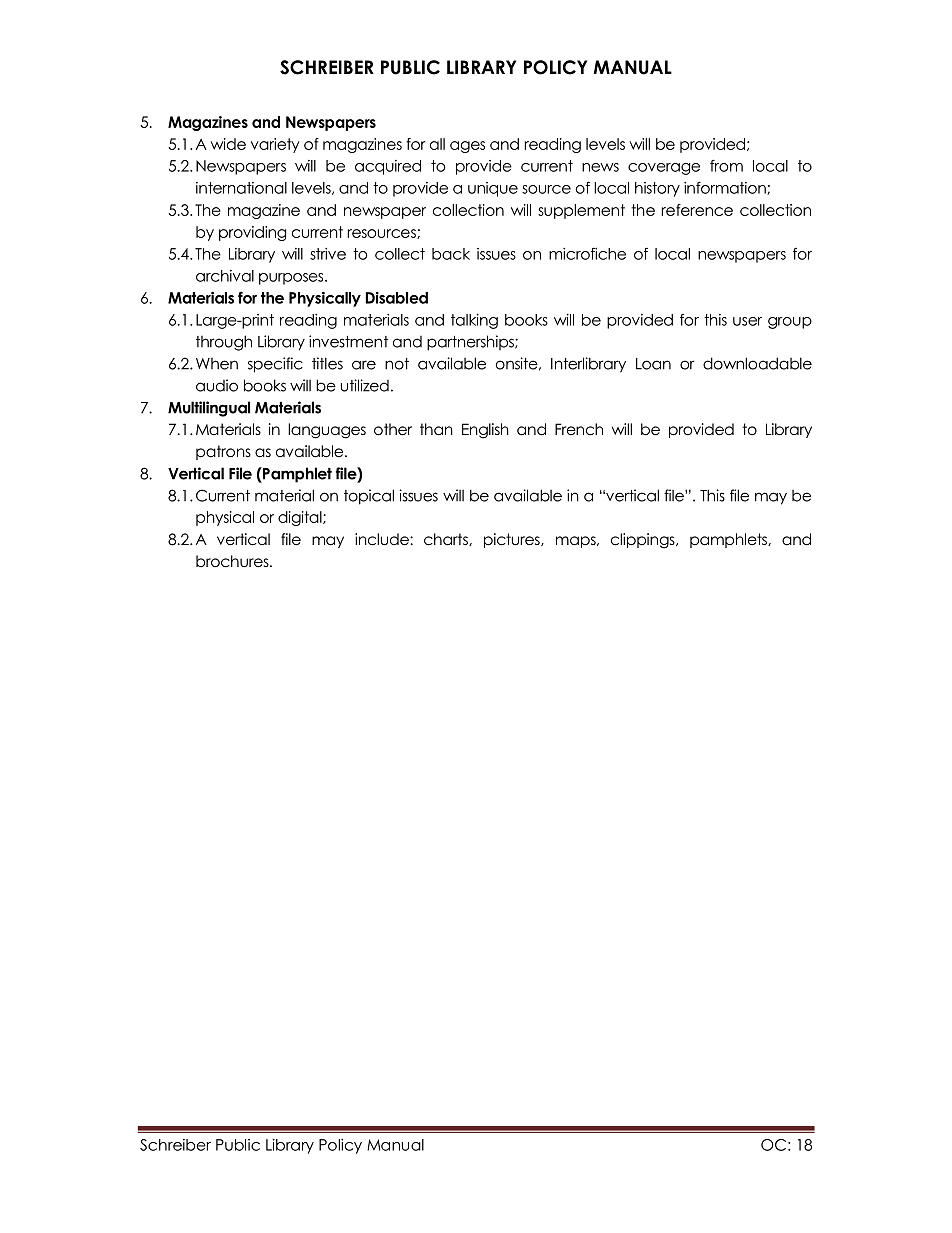  What do you see at coordinates (493, 189) in the document?
I see `unique` at bounding box center [493, 189].
